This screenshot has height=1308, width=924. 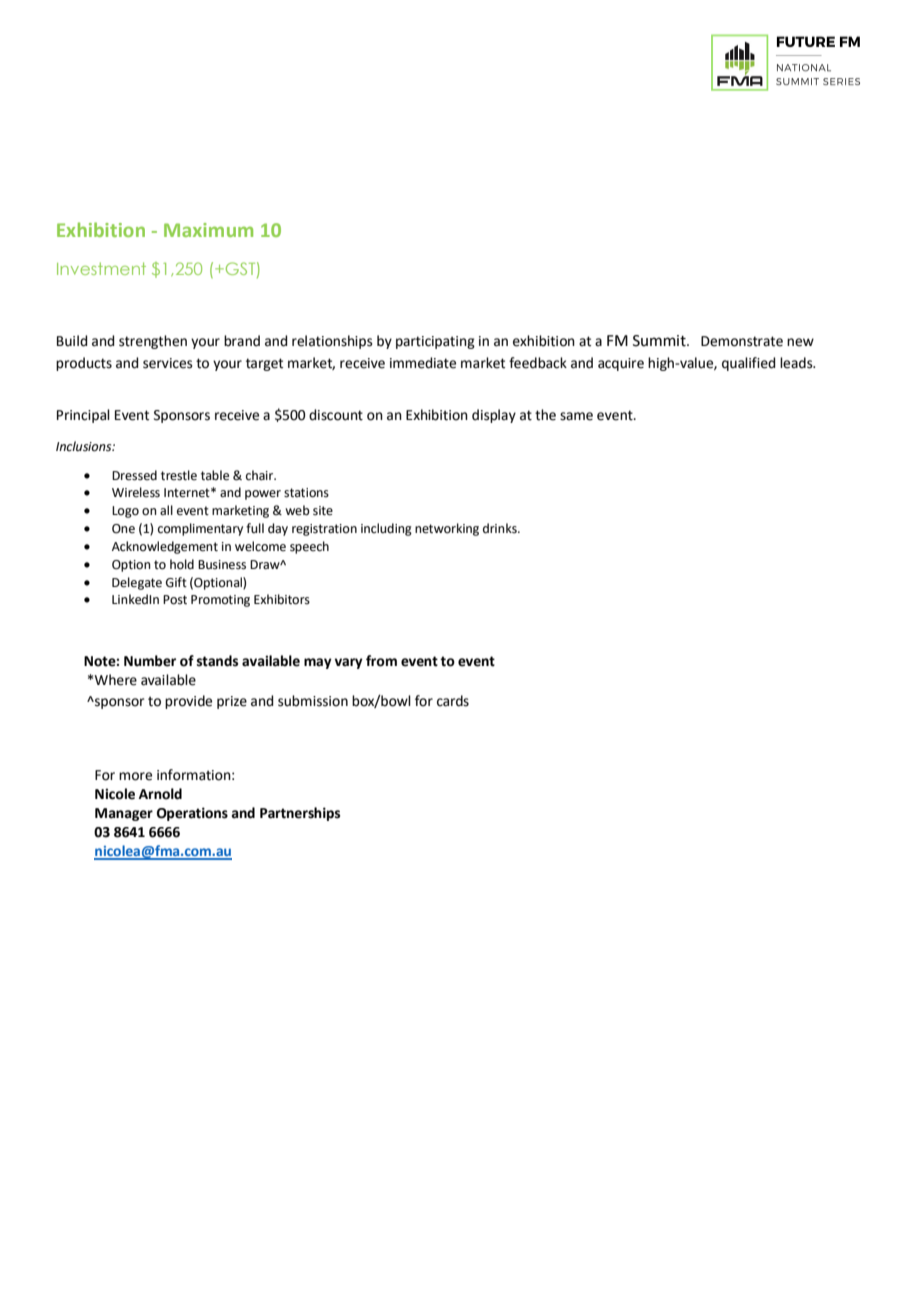 I want to click on participating, so click(x=435, y=342).
